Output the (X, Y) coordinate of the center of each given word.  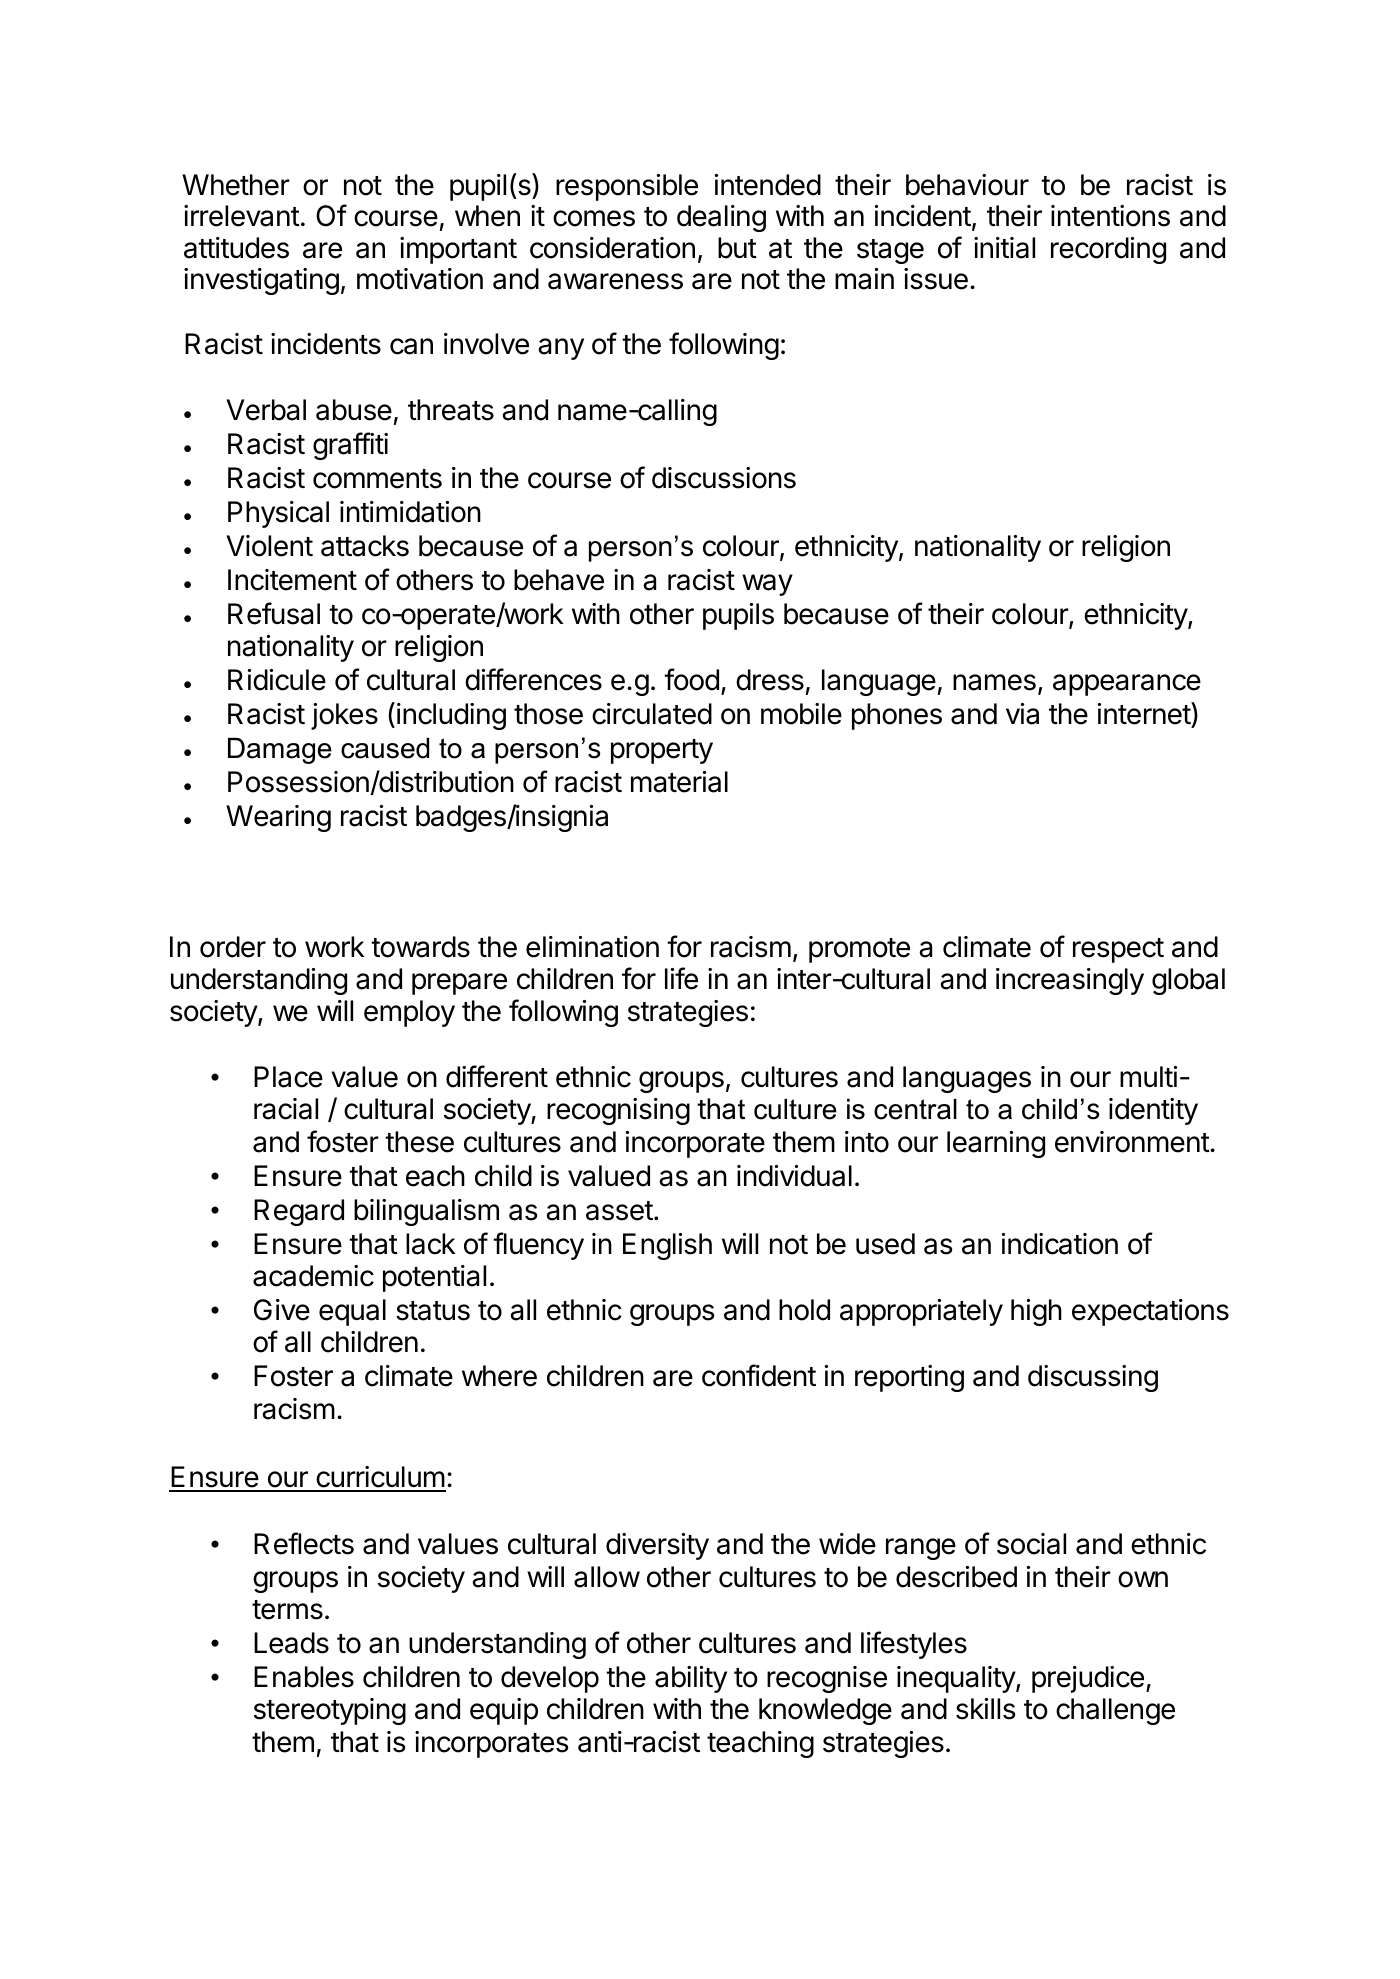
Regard (299, 1212)
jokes (344, 716)
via (1022, 714)
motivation (420, 279)
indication (1060, 1244)
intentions (1110, 216)
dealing (721, 218)
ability (691, 1679)
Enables (304, 1677)
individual (794, 1176)
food (691, 679)
